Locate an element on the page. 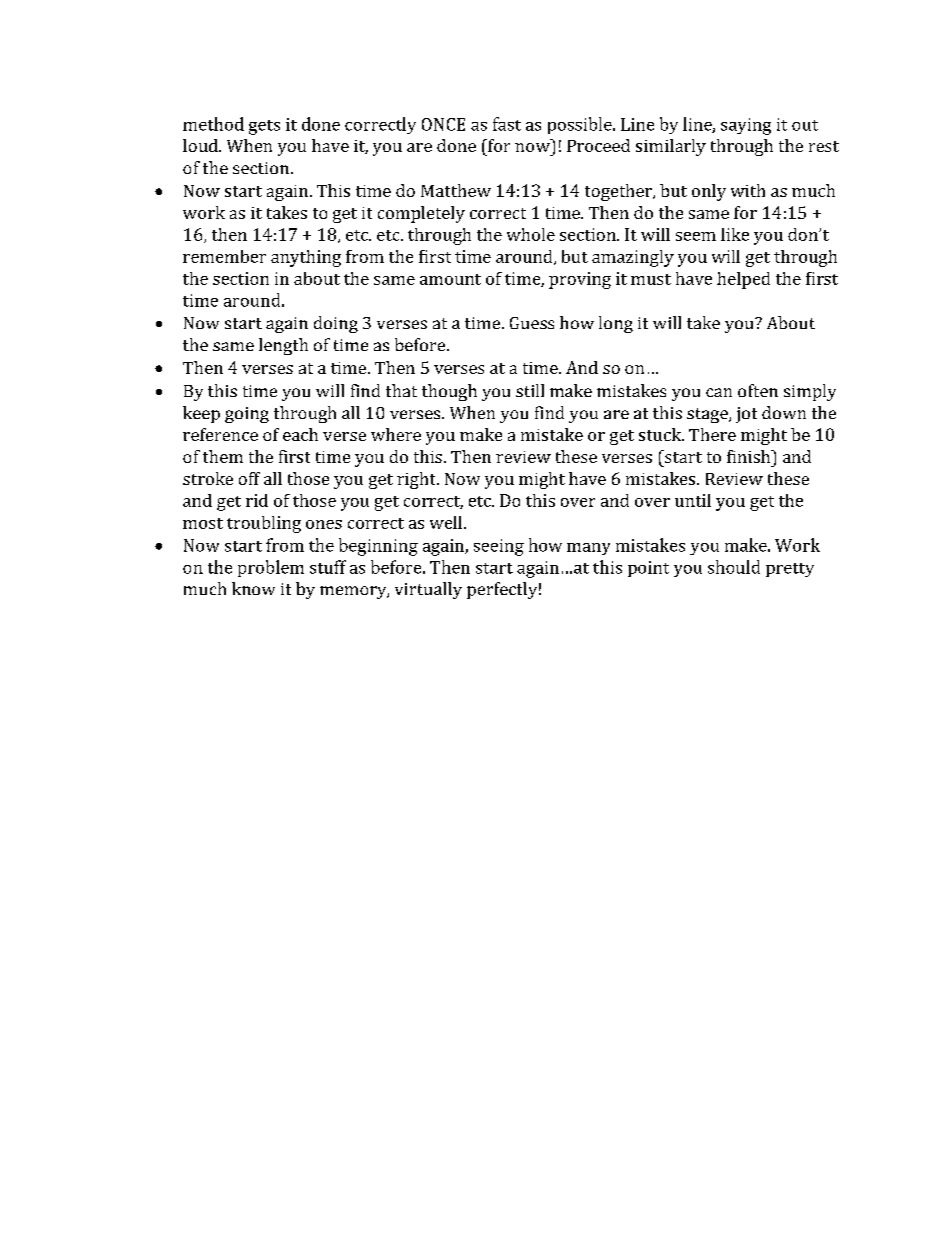 The image size is (952, 1233). fast is located at coordinates (507, 124).
